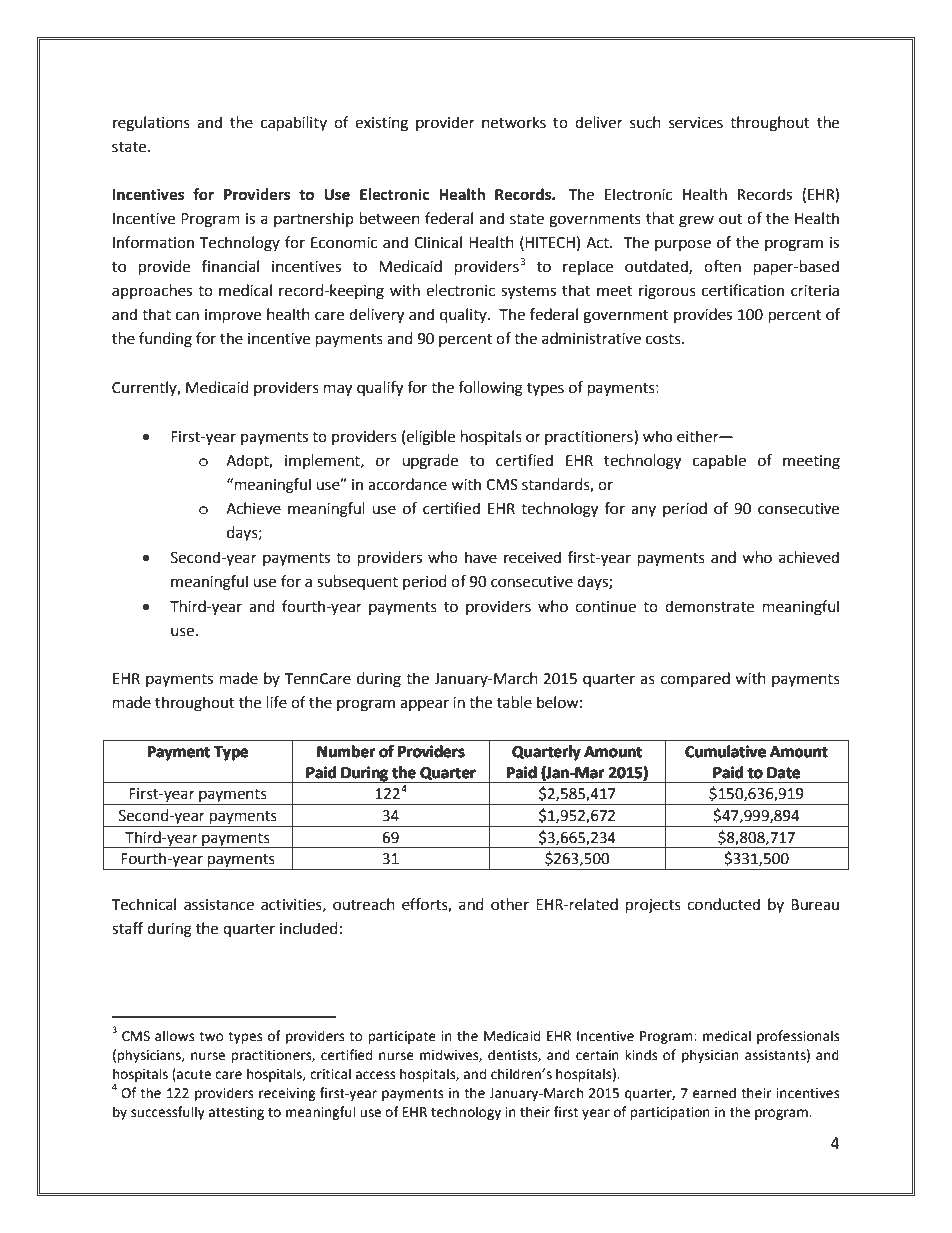 The image size is (952, 1233). I want to click on services, so click(696, 123).
